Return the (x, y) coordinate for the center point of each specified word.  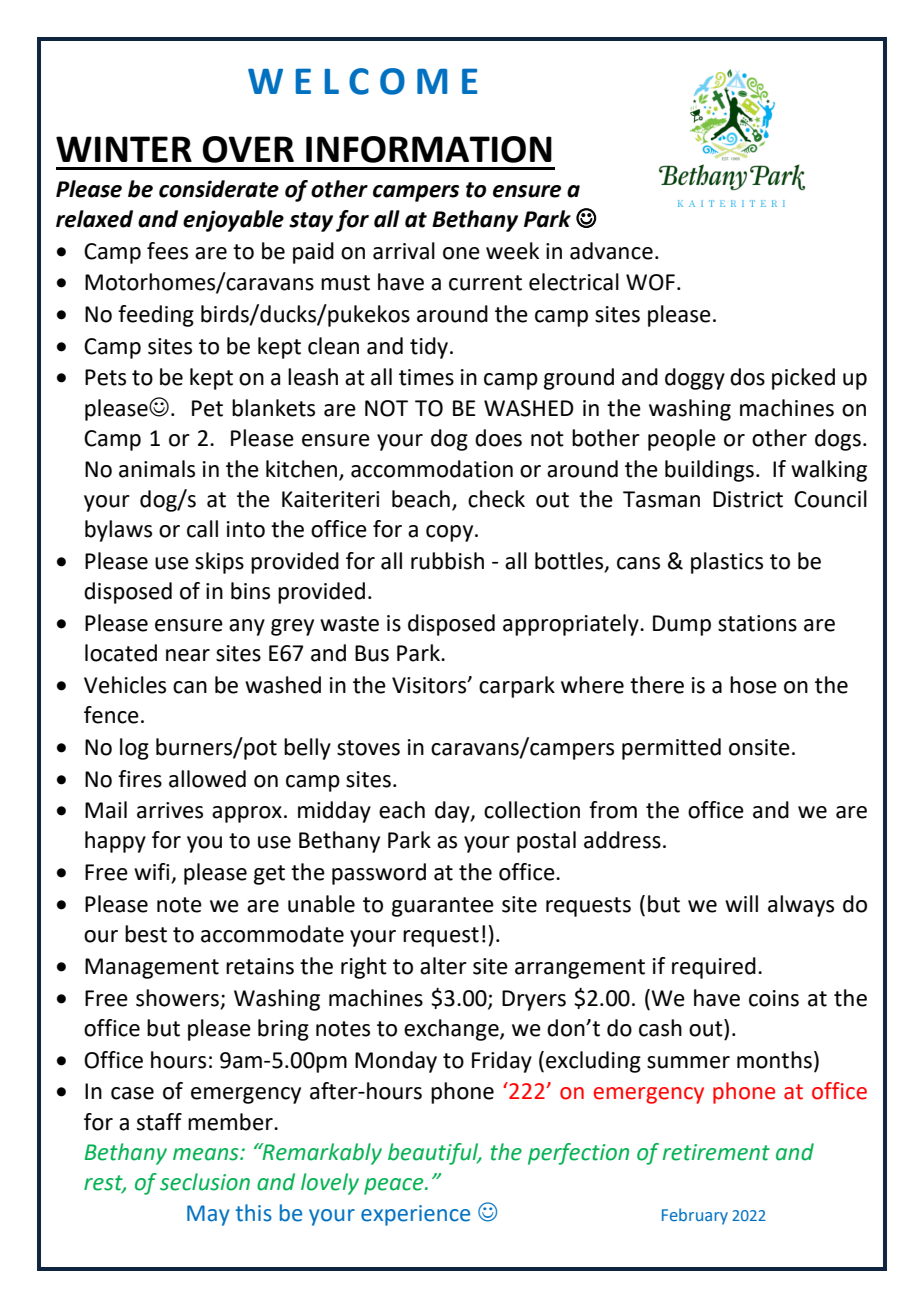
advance (611, 251)
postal (546, 842)
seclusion (205, 1182)
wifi (153, 873)
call (202, 529)
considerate (219, 189)
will (741, 903)
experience (415, 1215)
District (748, 499)
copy (451, 533)
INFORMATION (429, 149)
